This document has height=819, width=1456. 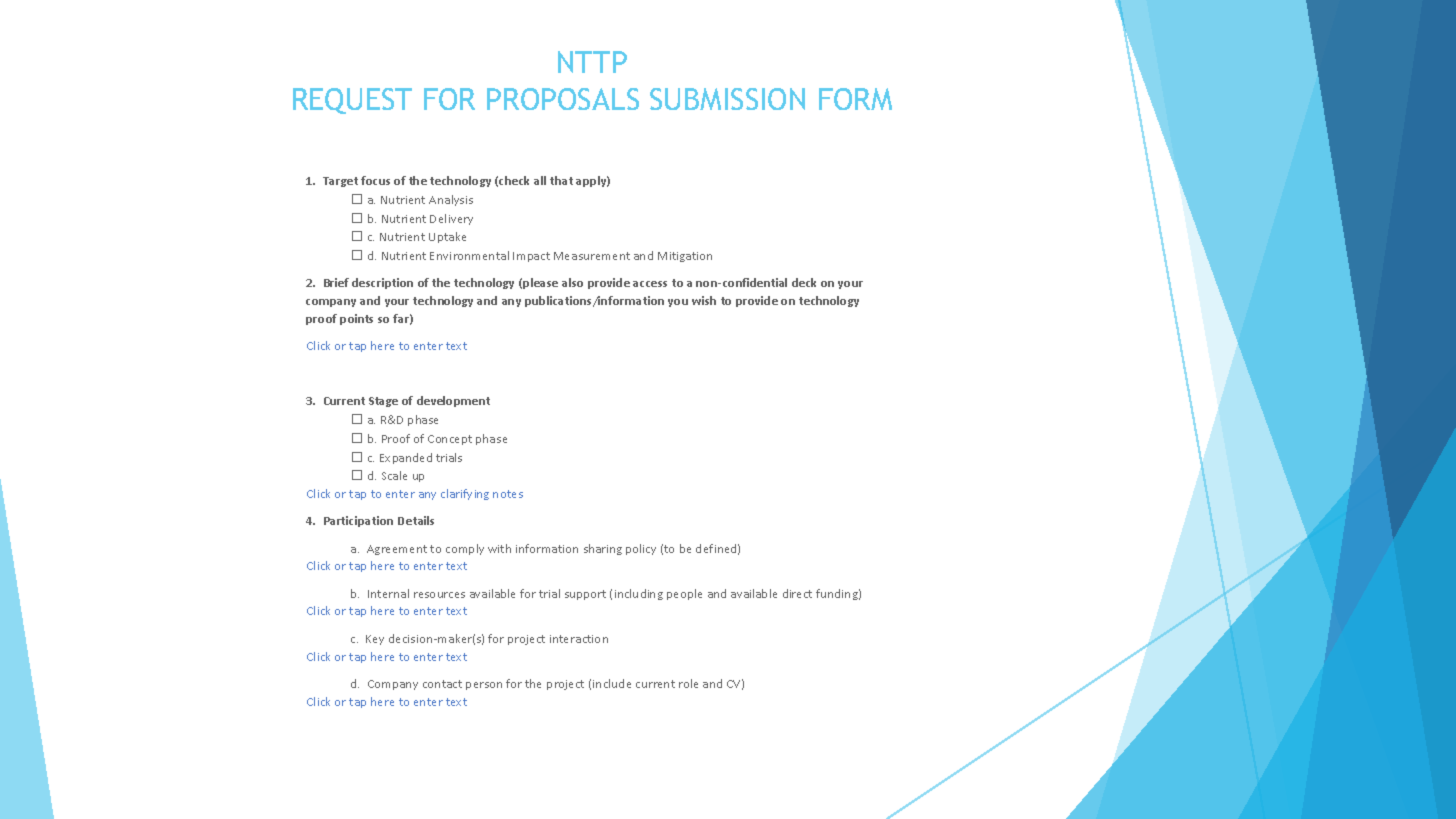 I want to click on Key, so click(x=375, y=640).
